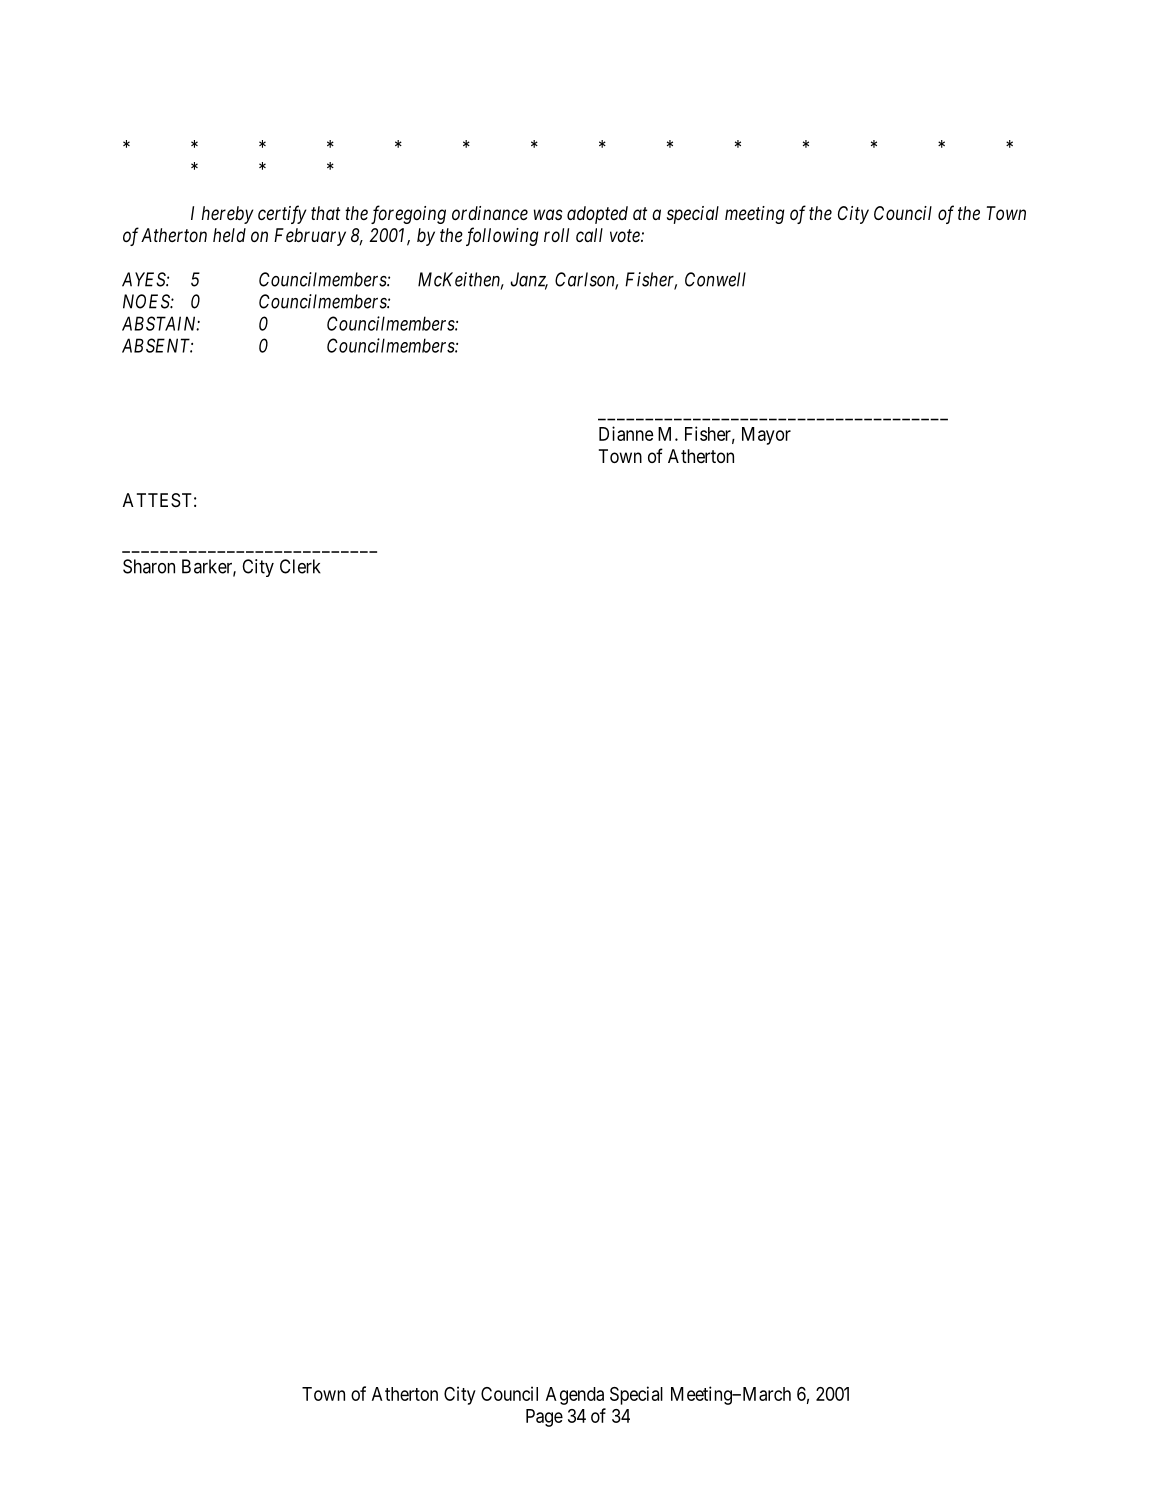 The width and height of the screenshot is (1155, 1495). Describe the element at coordinates (544, 1418) in the screenshot. I see `Page` at that location.
